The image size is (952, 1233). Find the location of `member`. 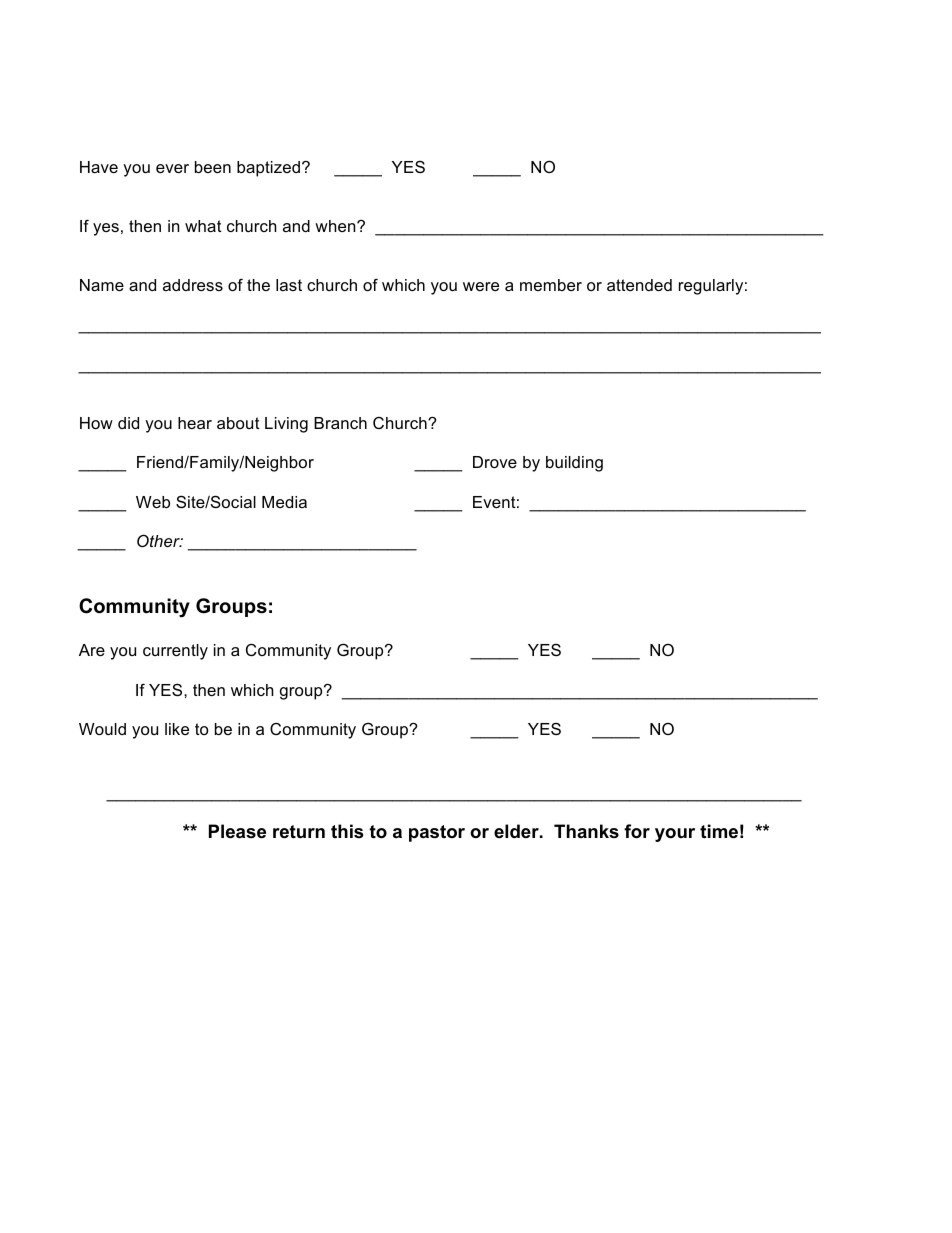

member is located at coordinates (551, 285).
